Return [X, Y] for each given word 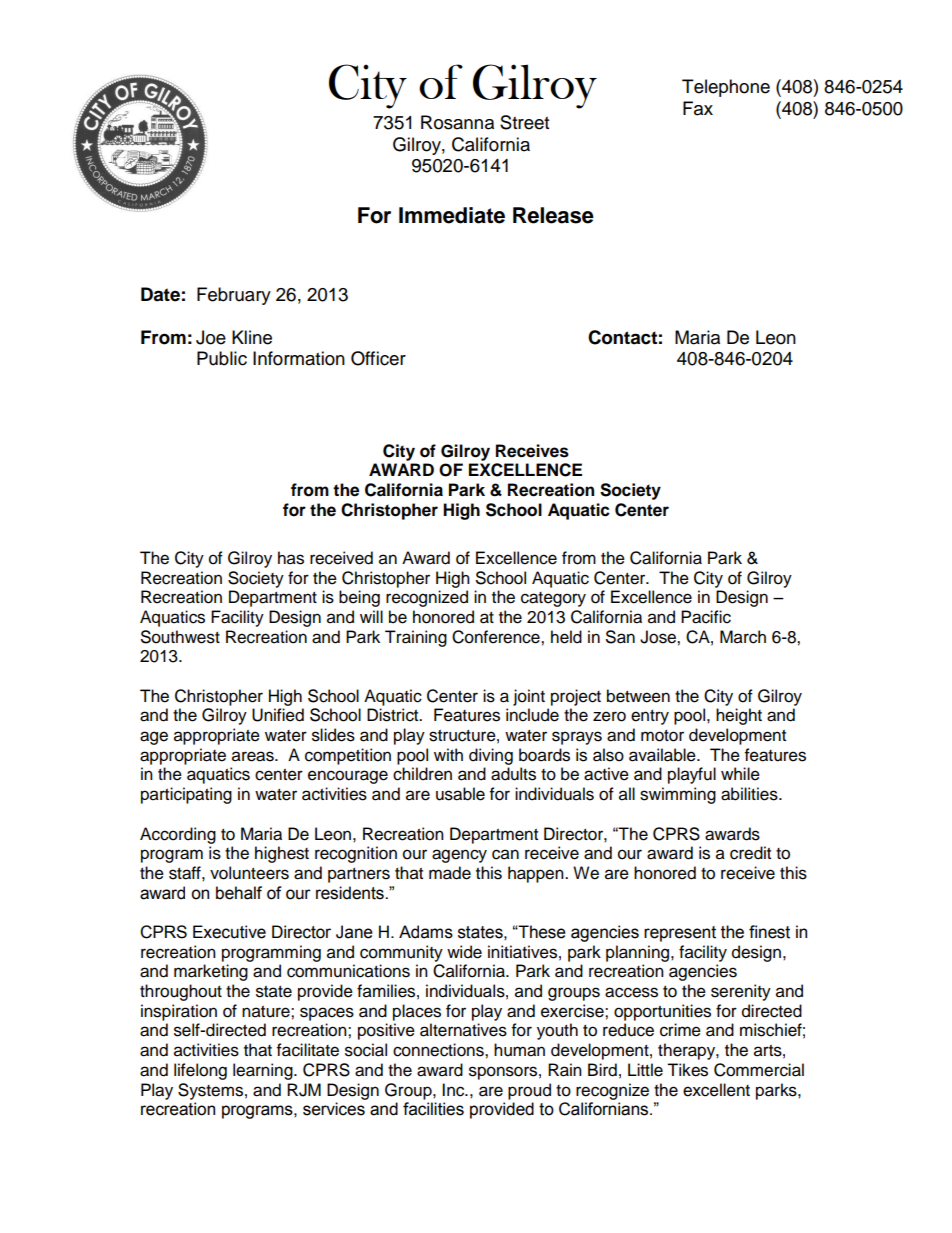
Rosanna [457, 122]
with [448, 754]
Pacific [706, 617]
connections [439, 1050]
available [663, 755]
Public [222, 358]
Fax [698, 108]
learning [264, 1071]
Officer [378, 358]
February [234, 296]
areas [254, 756]
